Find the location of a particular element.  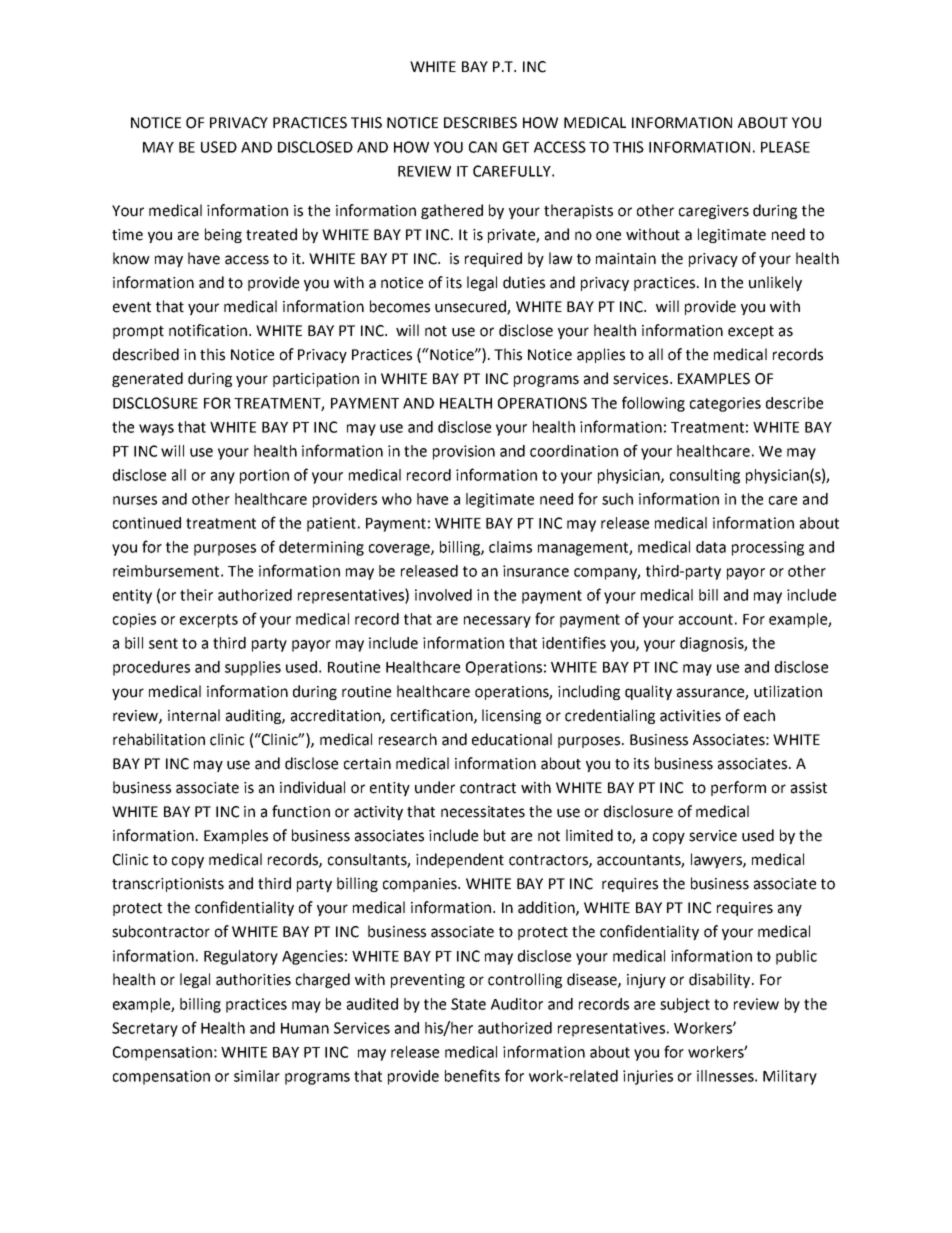

educational is located at coordinates (512, 739).
